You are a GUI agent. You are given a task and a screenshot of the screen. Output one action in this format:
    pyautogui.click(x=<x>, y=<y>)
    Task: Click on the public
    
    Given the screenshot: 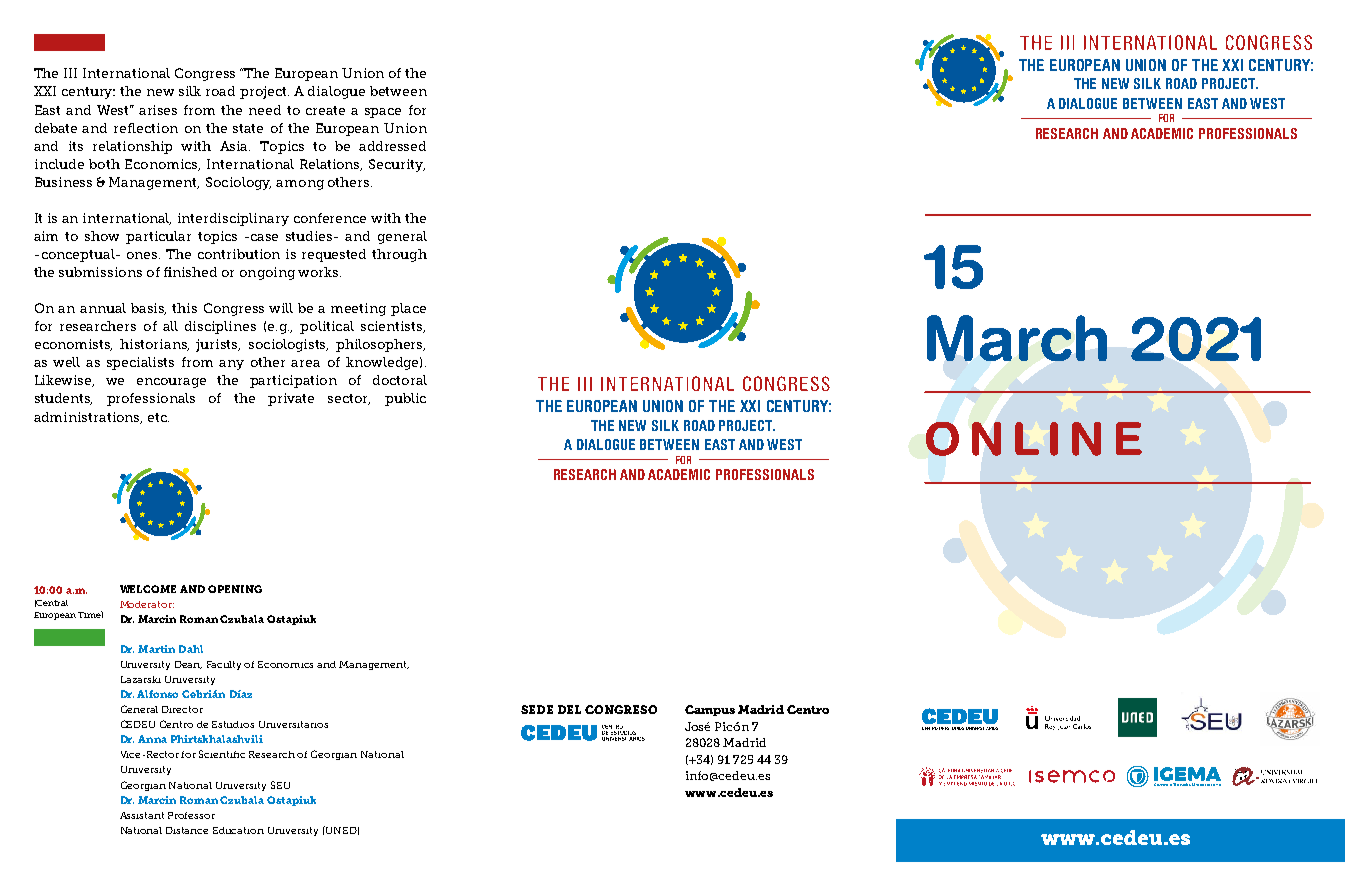 What is the action you would take?
    pyautogui.click(x=405, y=399)
